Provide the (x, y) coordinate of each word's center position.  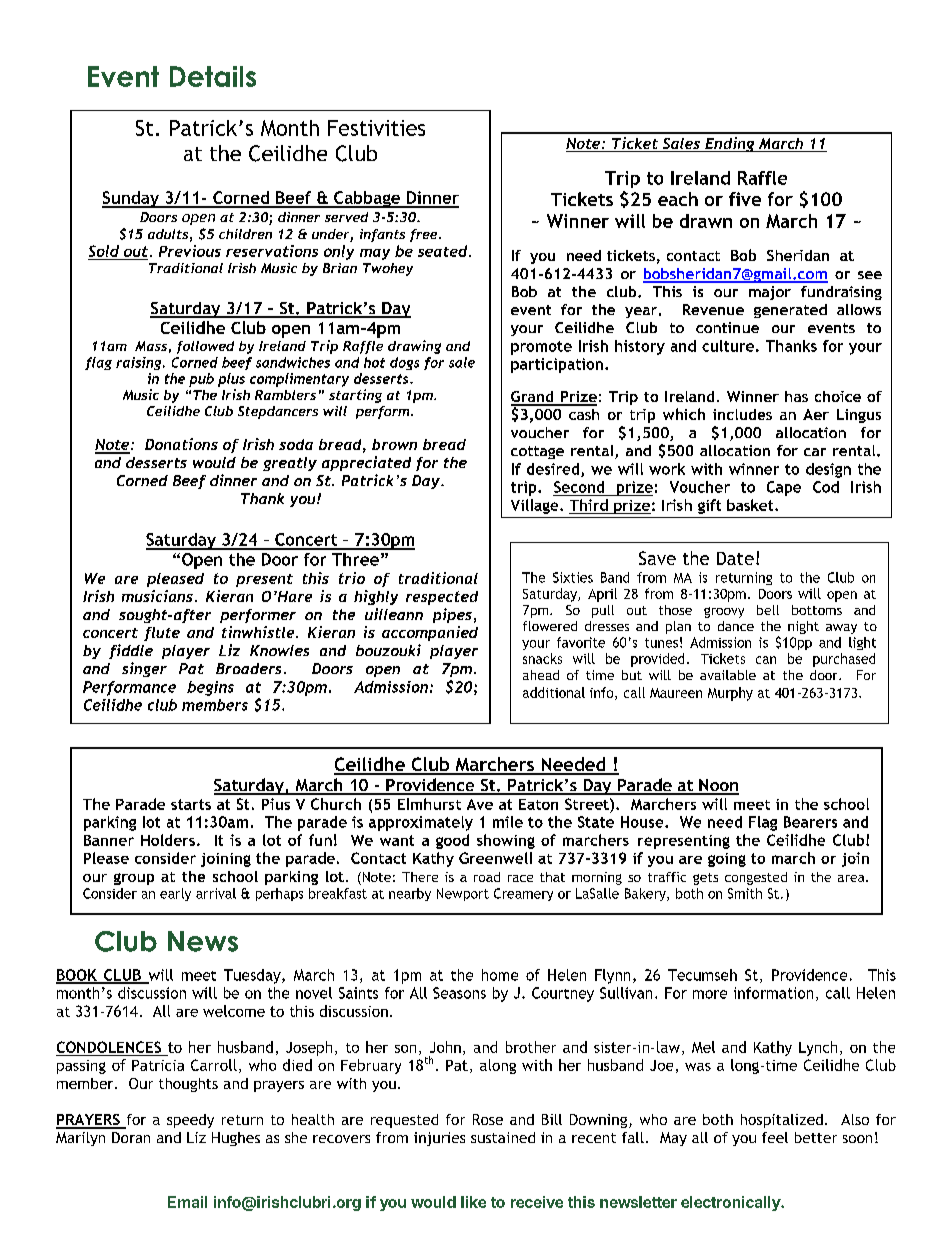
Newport (463, 894)
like (473, 1202)
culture (728, 346)
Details (213, 76)
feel (775, 1137)
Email (187, 1202)
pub (201, 380)
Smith (745, 893)
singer (144, 669)
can (766, 660)
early (175, 894)
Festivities (376, 128)
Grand (533, 398)
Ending (730, 144)
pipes (452, 615)
